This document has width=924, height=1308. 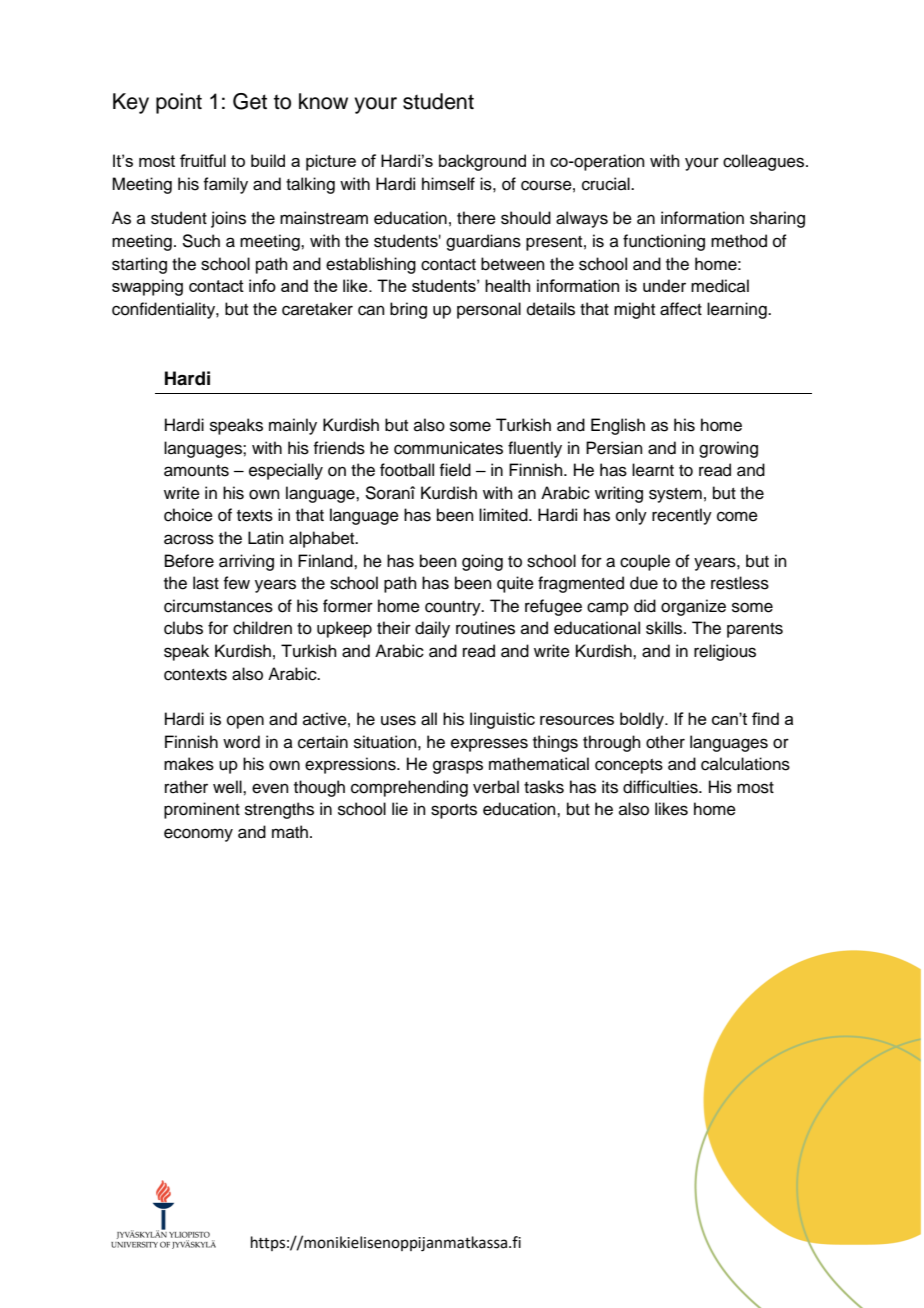 What do you see at coordinates (740, 583) in the document?
I see `restless` at bounding box center [740, 583].
